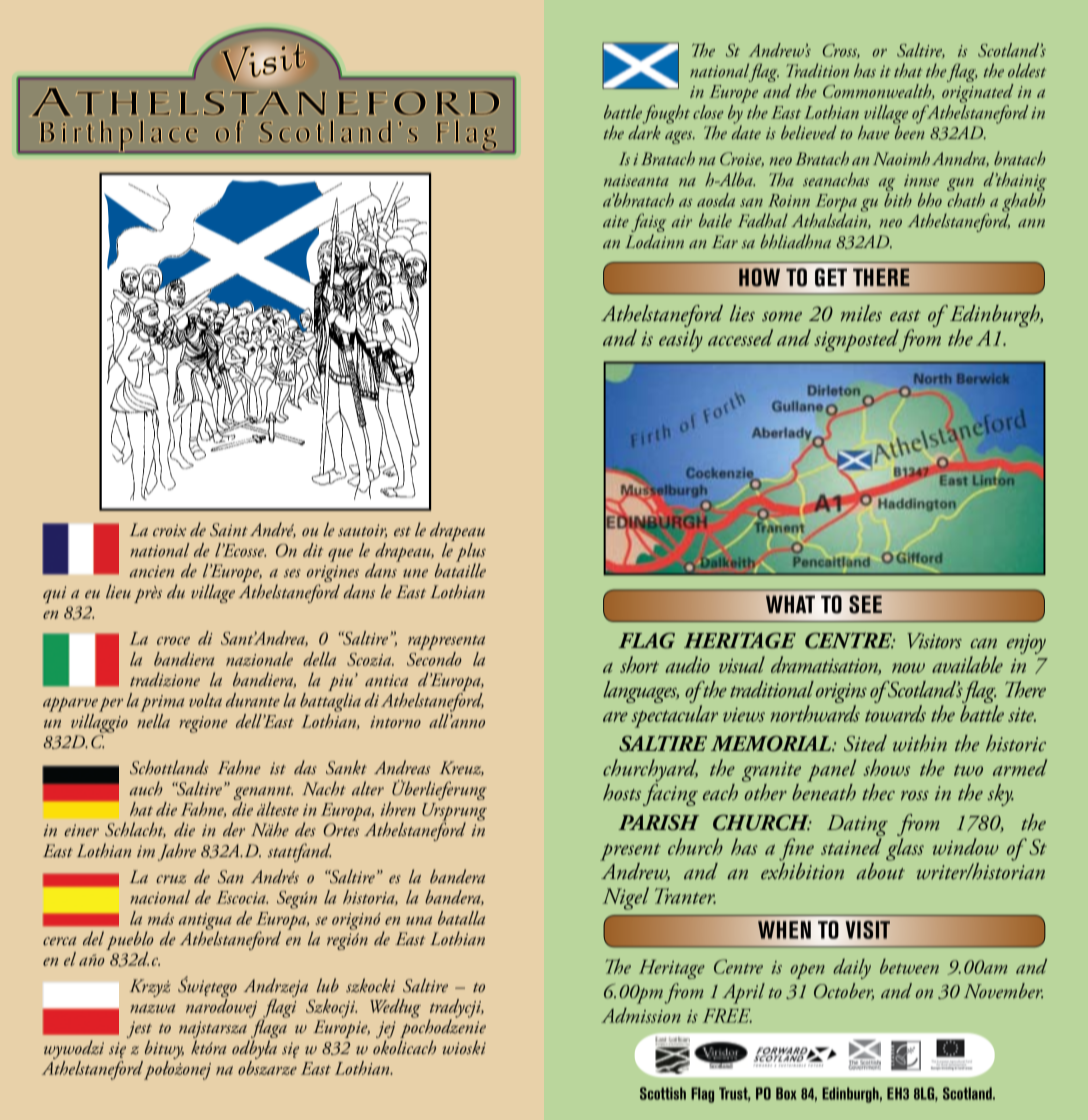 The image size is (1088, 1120). I want to click on fought, so click(666, 115).
